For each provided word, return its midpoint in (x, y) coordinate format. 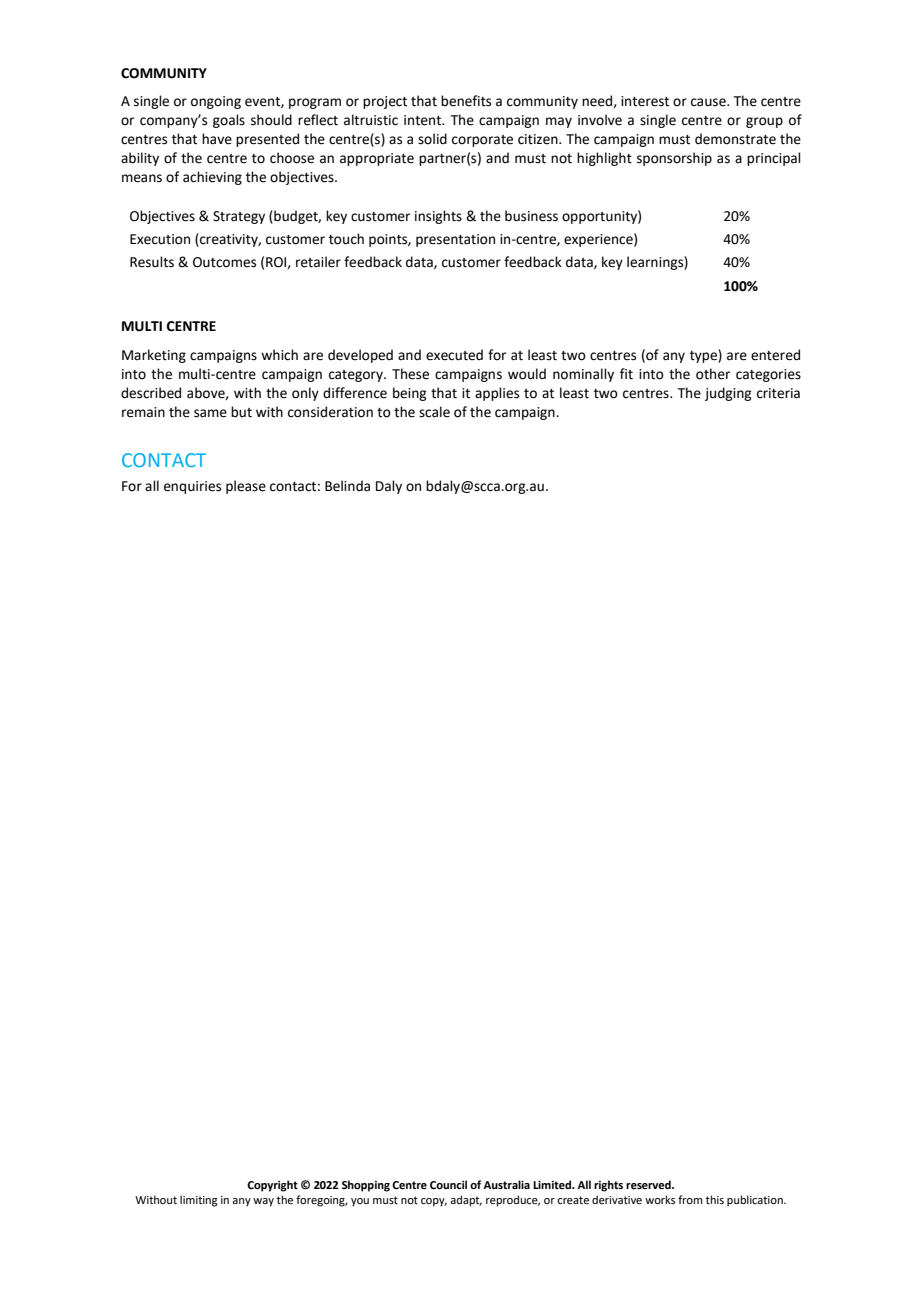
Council (448, 1184)
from (690, 1199)
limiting (199, 1201)
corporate (482, 141)
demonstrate (735, 139)
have (217, 139)
